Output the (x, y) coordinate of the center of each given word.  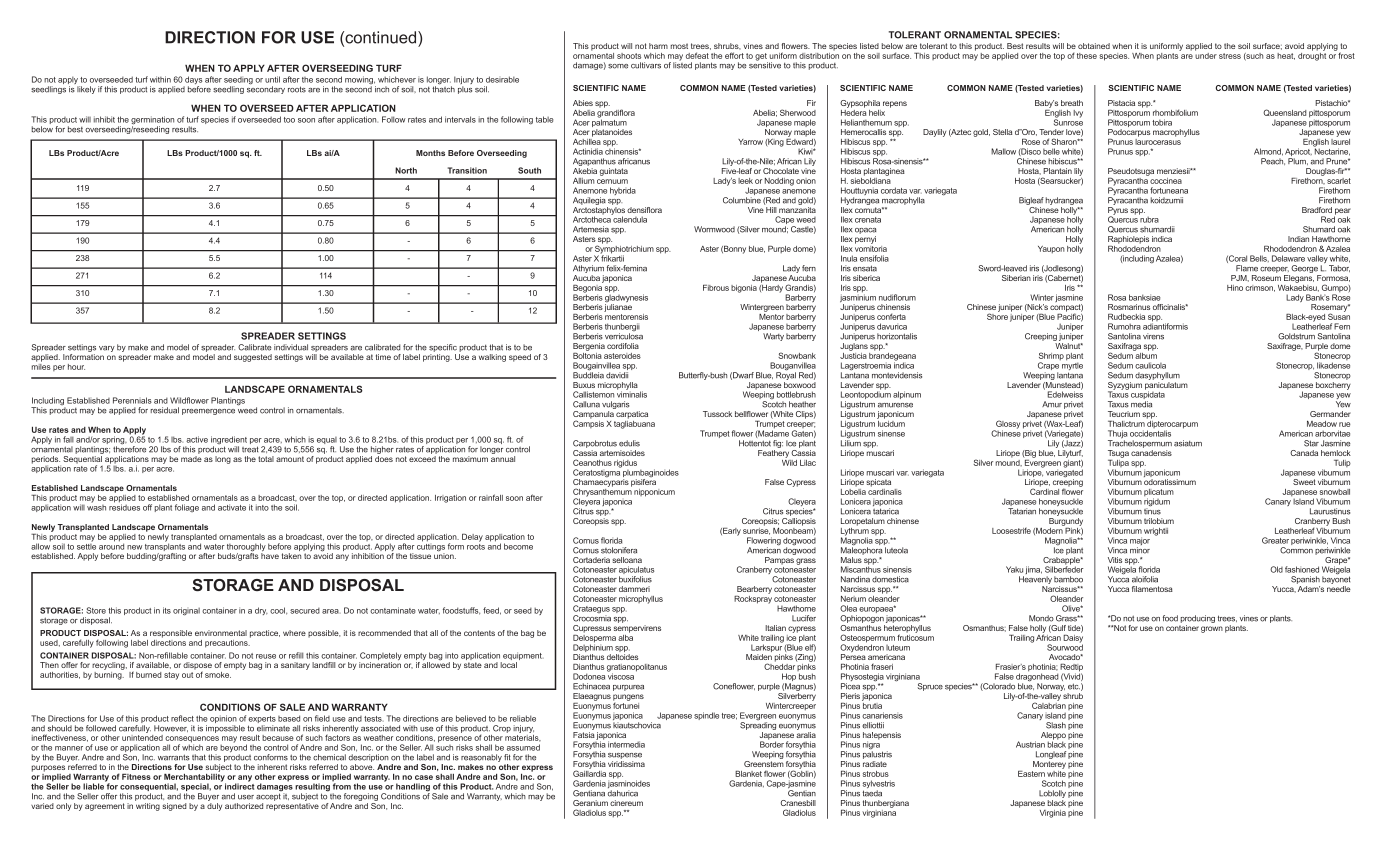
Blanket (748, 774)
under (1206, 54)
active (197, 439)
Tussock (717, 414)
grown (1212, 629)
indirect (240, 785)
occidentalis (1150, 433)
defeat (697, 55)
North (406, 170)
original (186, 611)
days (192, 81)
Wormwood (714, 229)
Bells (1259, 258)
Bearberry (754, 590)
